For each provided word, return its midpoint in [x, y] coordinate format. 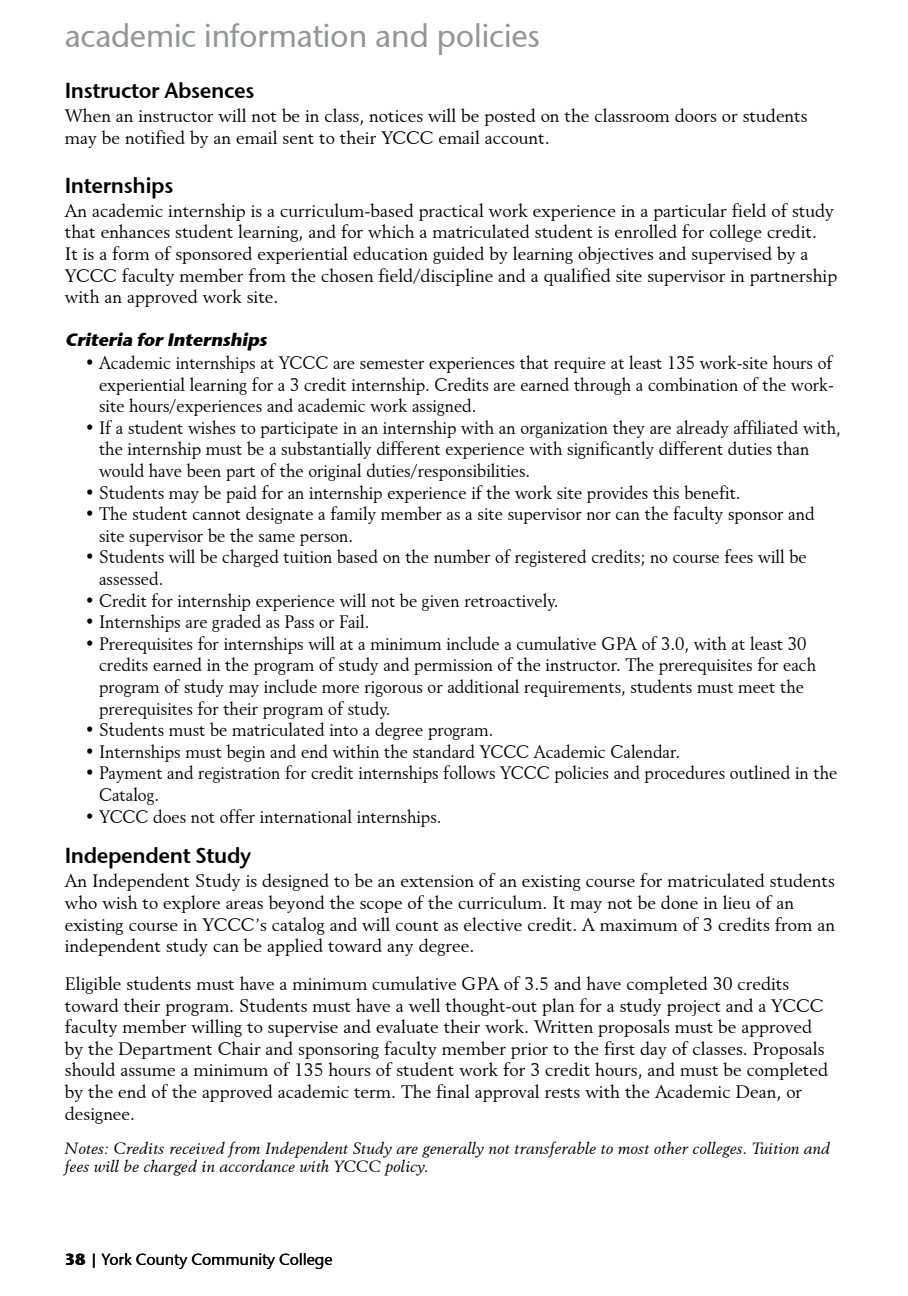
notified [155, 137]
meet [756, 688]
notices [396, 116]
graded [236, 623]
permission [453, 667]
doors [696, 115]
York [116, 1259]
